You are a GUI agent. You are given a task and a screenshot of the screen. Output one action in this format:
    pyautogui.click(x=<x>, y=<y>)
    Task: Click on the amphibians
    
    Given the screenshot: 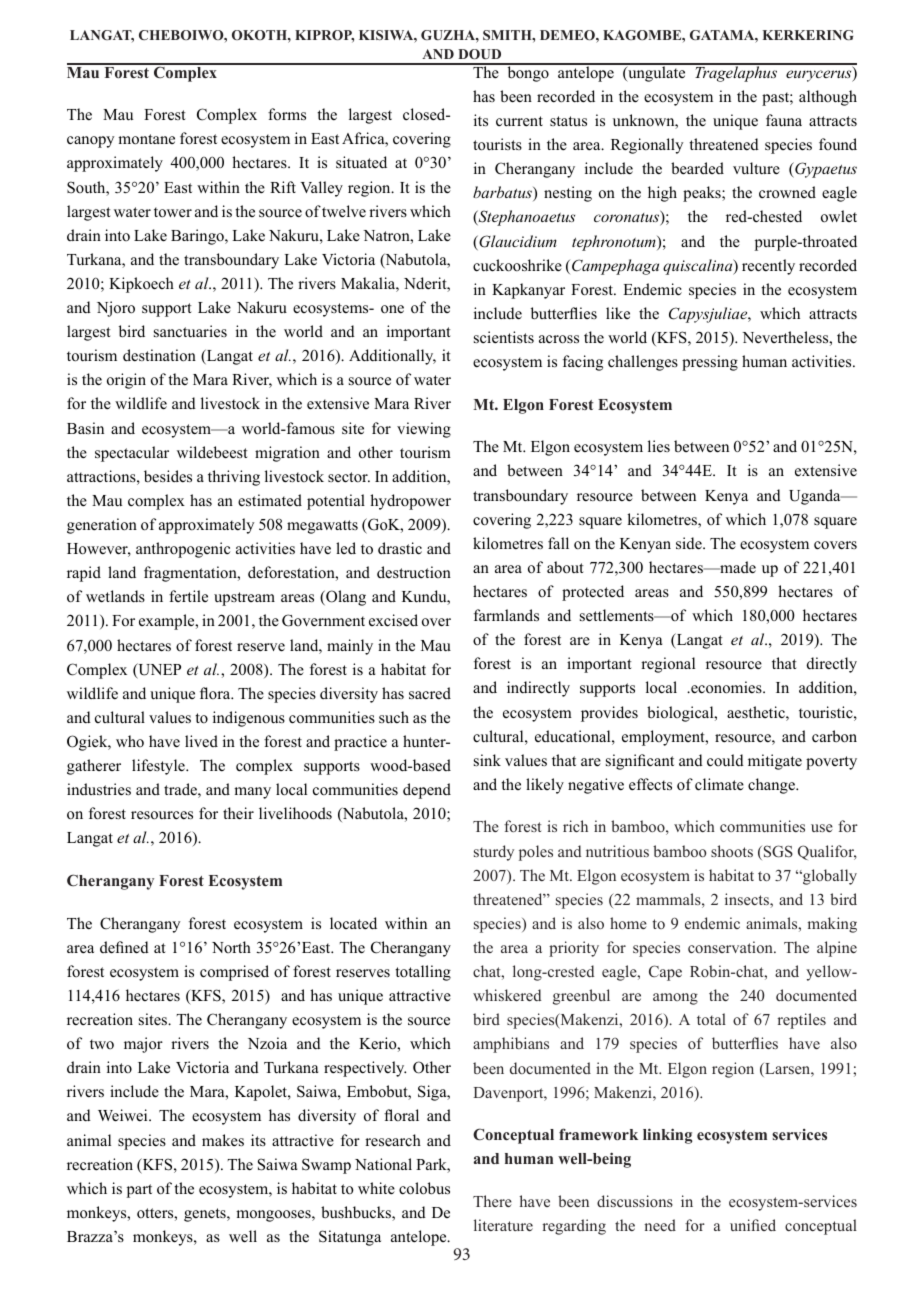 What is the action you would take?
    pyautogui.click(x=511, y=1045)
